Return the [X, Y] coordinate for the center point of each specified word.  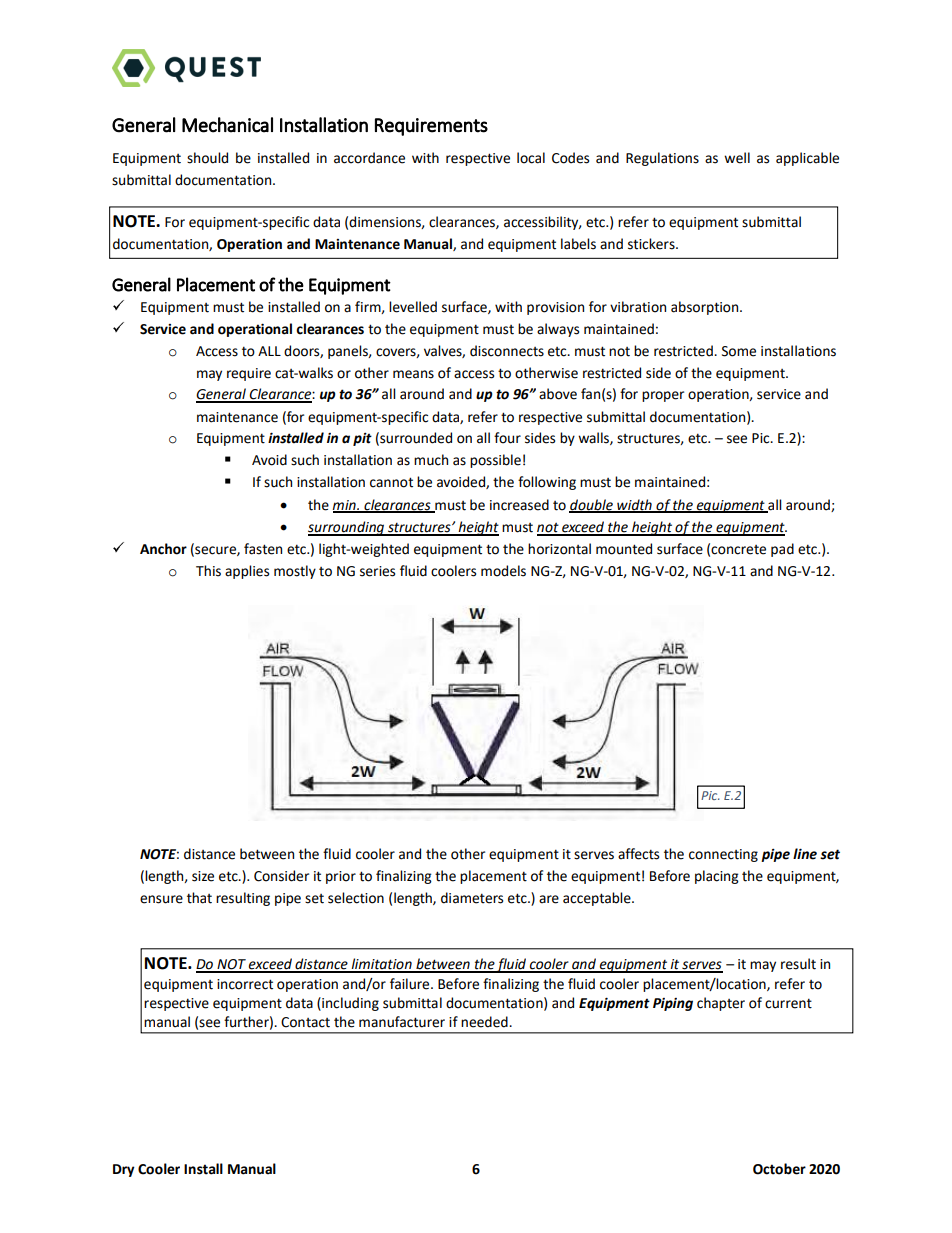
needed [485, 1022]
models [503, 571]
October [779, 1169]
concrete [738, 550]
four [507, 438]
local [531, 158]
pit [362, 439]
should [207, 158]
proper [663, 396]
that [199, 898]
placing [717, 877]
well [737, 158]
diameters [472, 898]
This [208, 571]
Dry [124, 1170]
